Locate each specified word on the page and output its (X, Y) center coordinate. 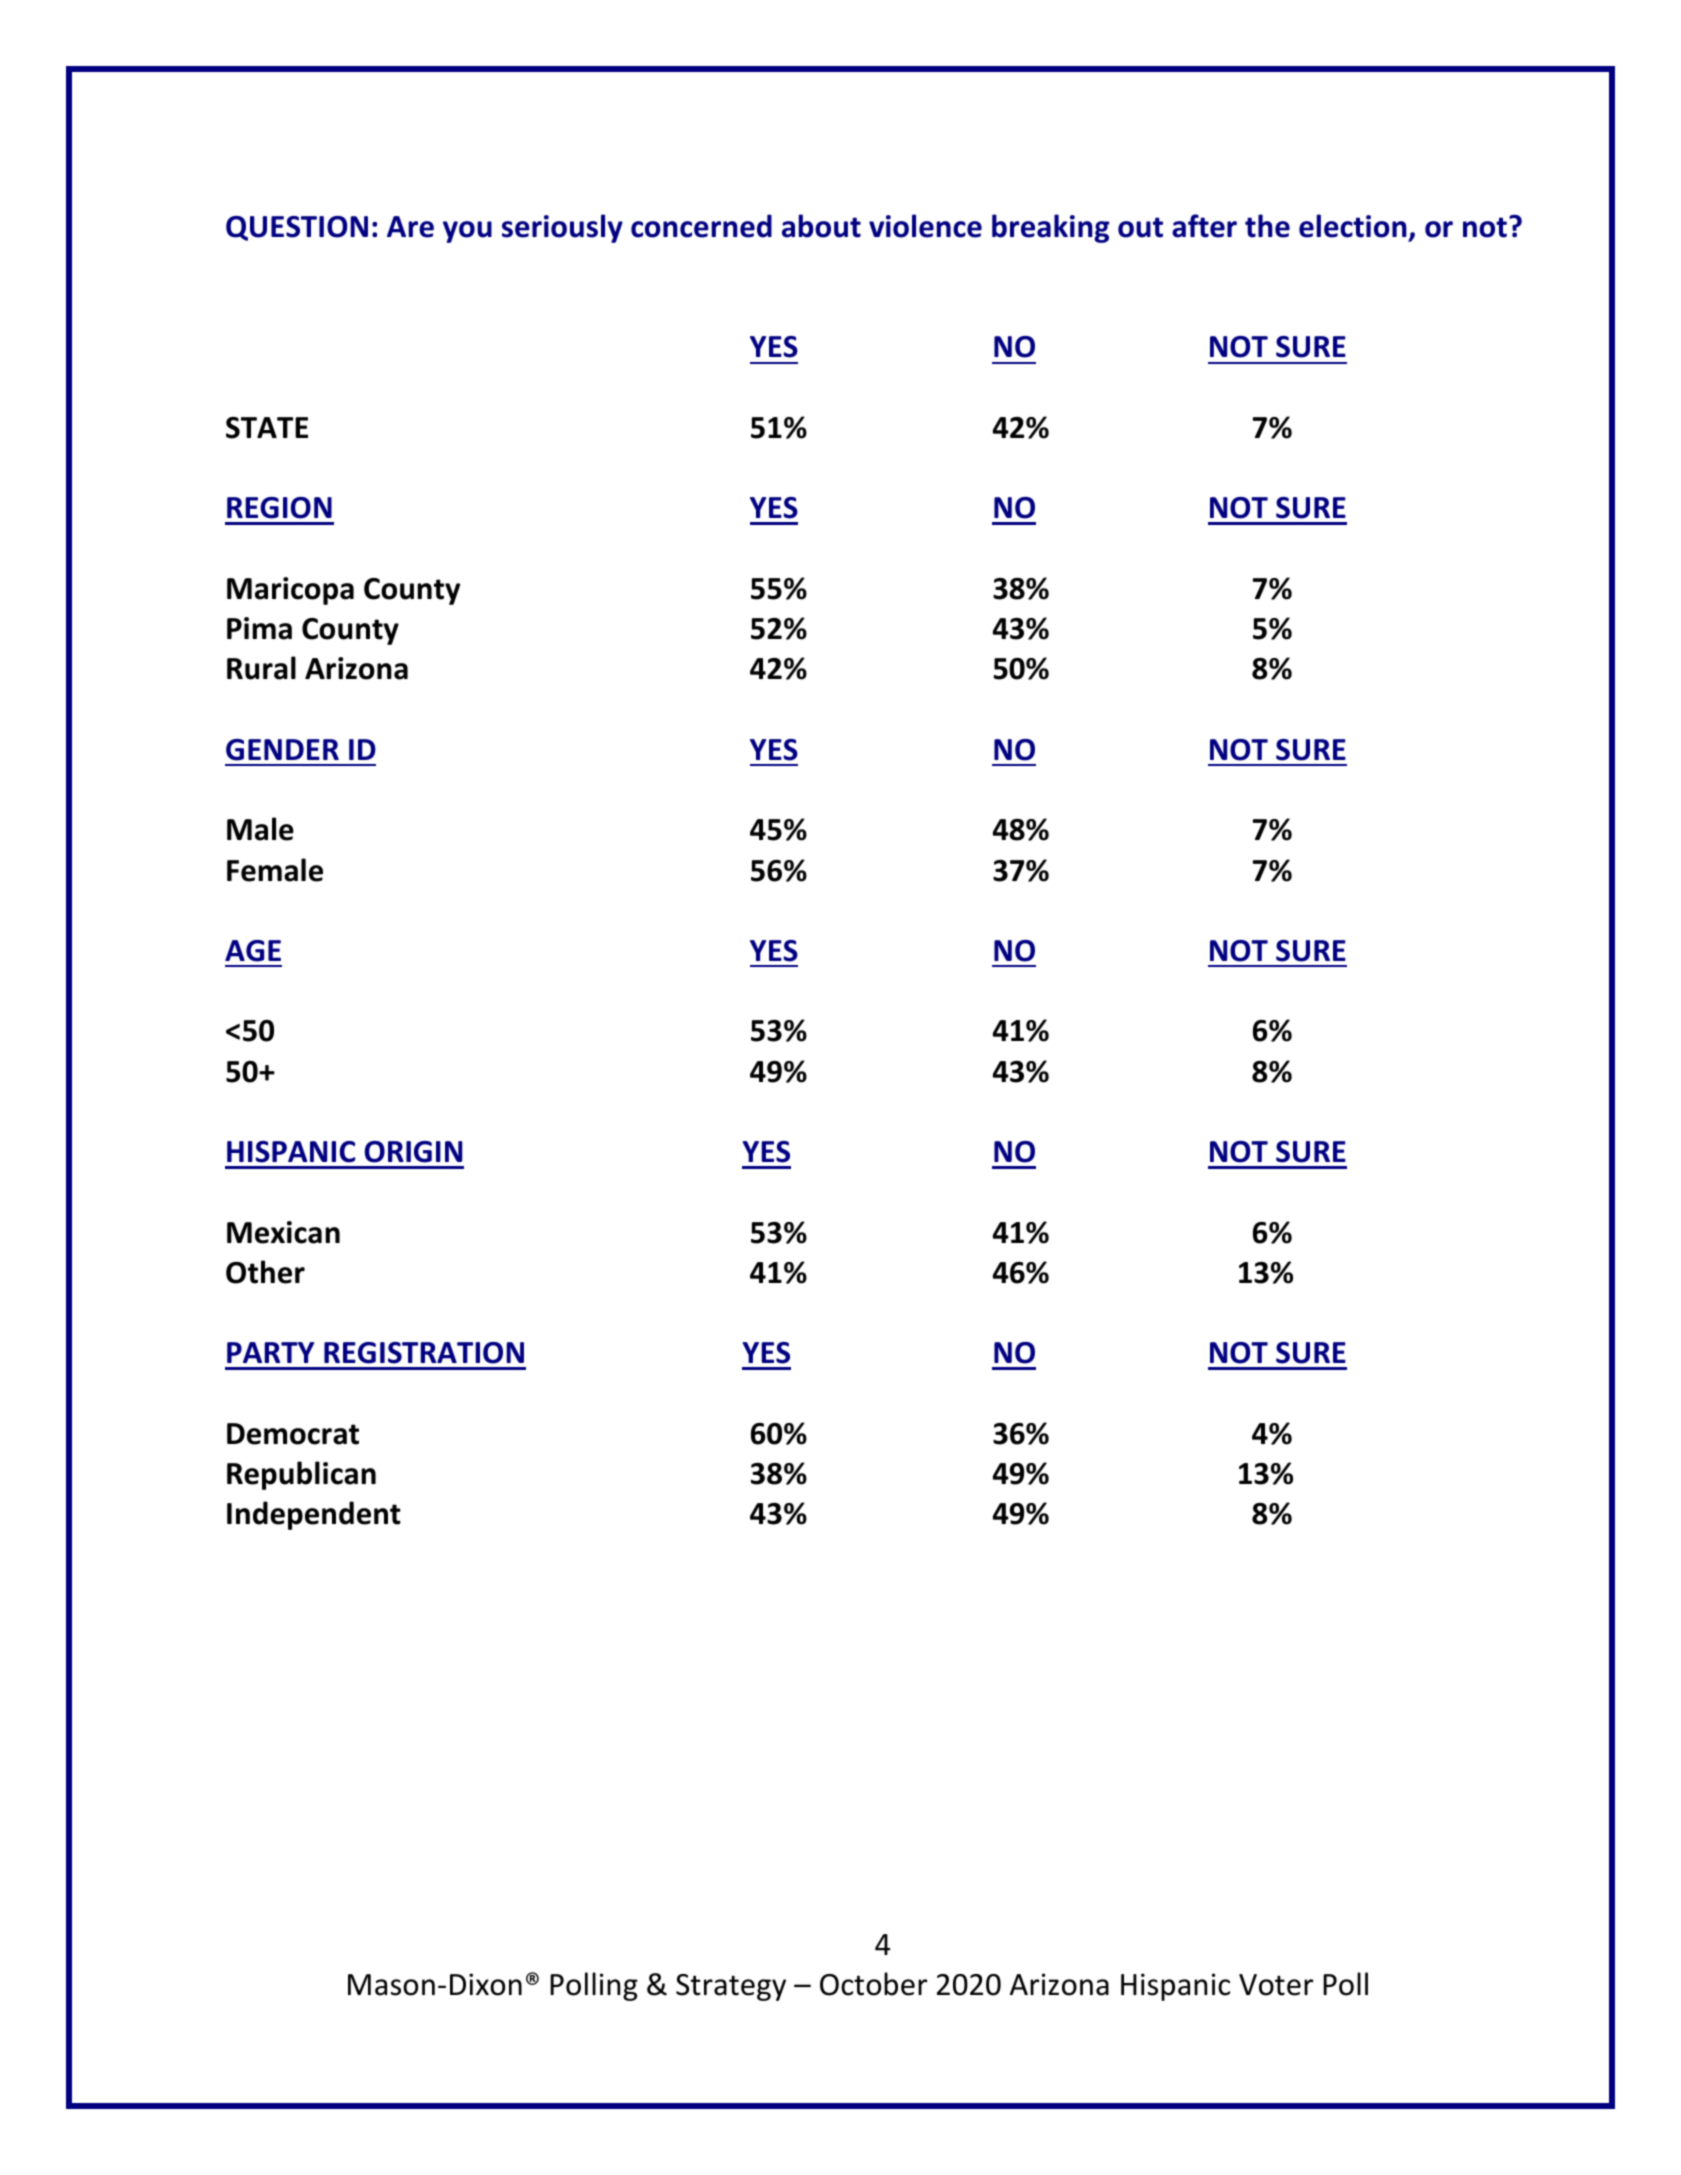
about (821, 226)
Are (410, 227)
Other (265, 1272)
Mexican (283, 1232)
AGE (253, 951)
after (1204, 226)
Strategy (731, 1987)
